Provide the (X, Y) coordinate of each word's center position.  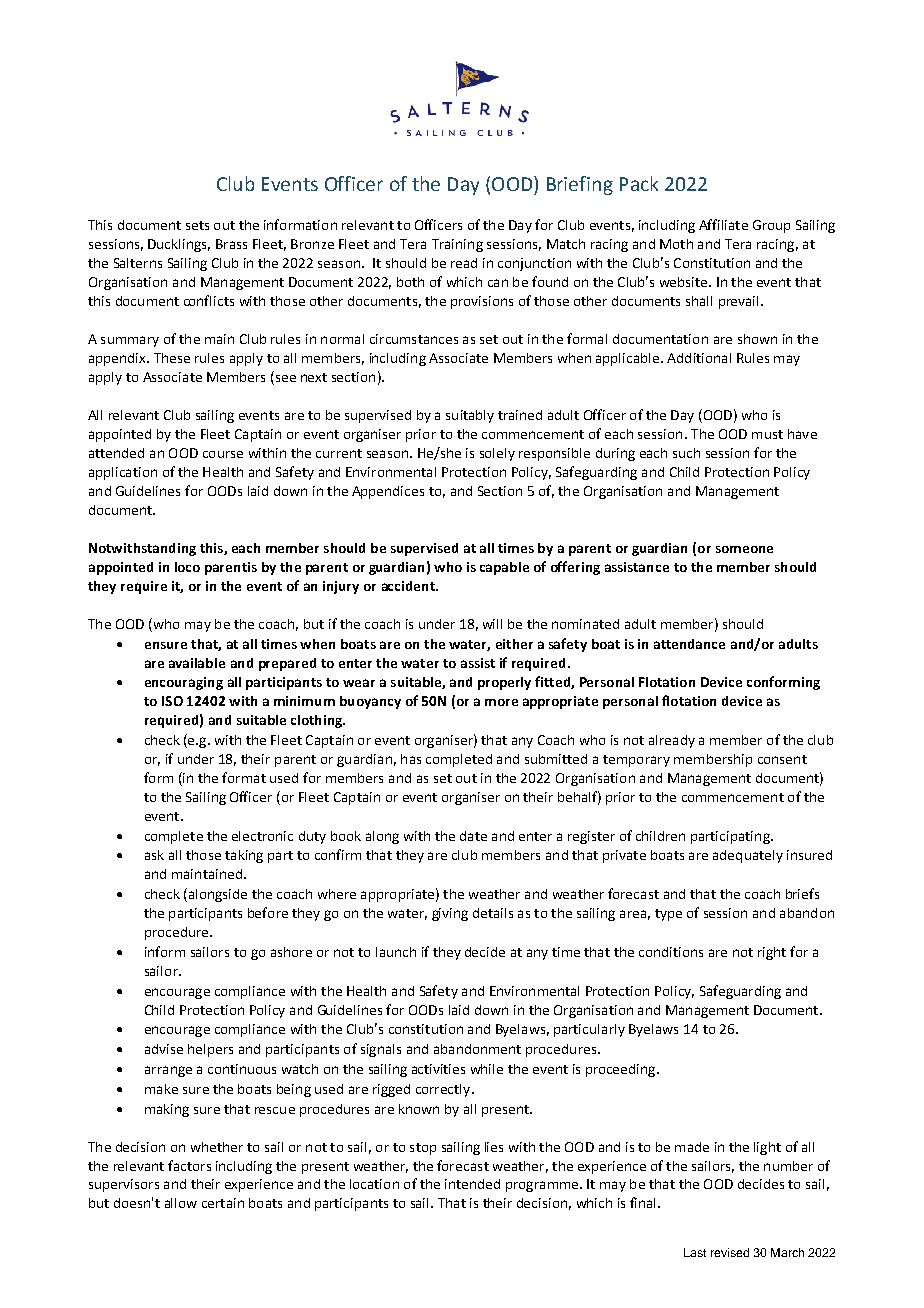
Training (457, 245)
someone (744, 549)
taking (244, 856)
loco (187, 567)
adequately (748, 856)
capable (504, 568)
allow (181, 1203)
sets (197, 225)
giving (450, 914)
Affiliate (723, 224)
